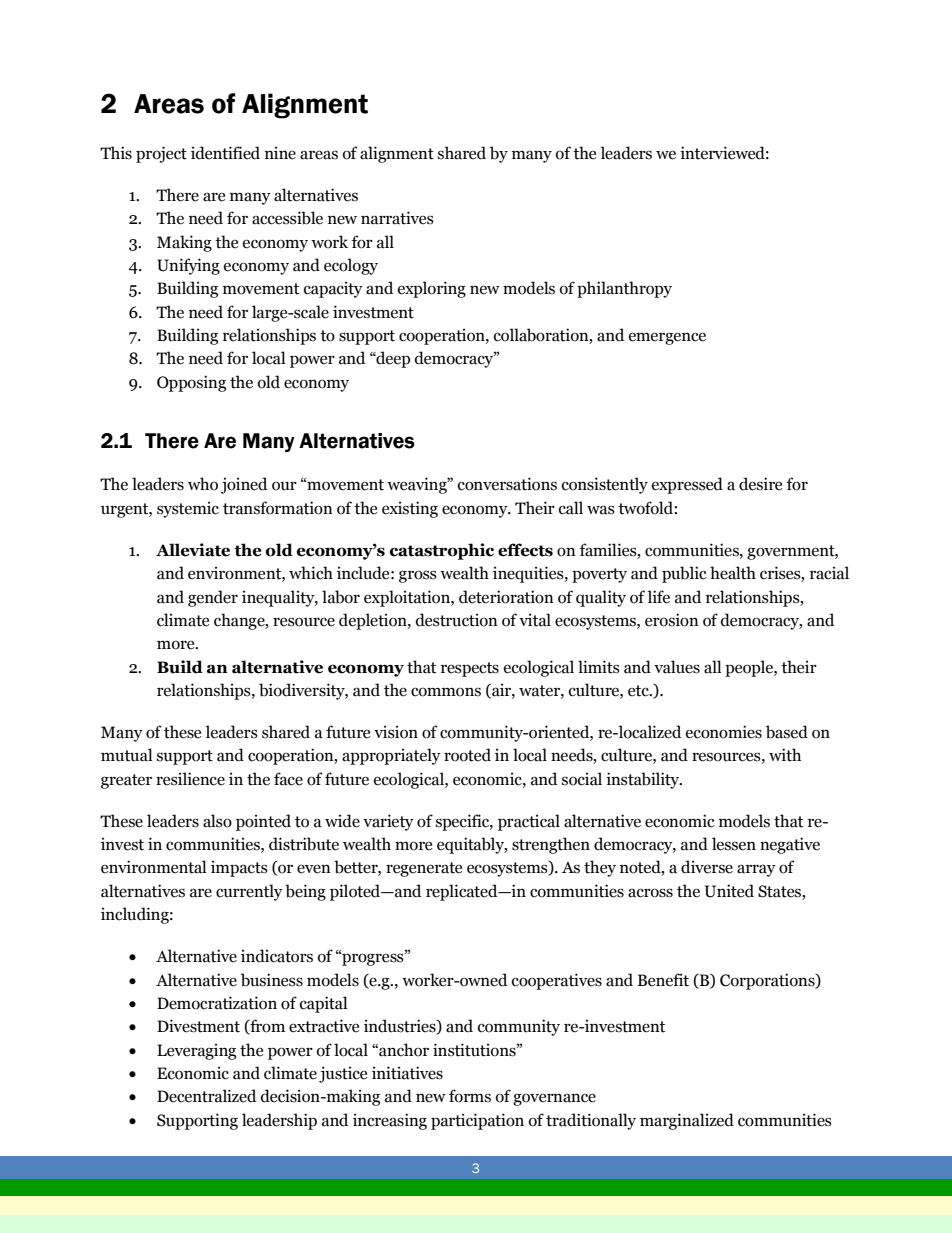  I want to click on destruction, so click(457, 620).
